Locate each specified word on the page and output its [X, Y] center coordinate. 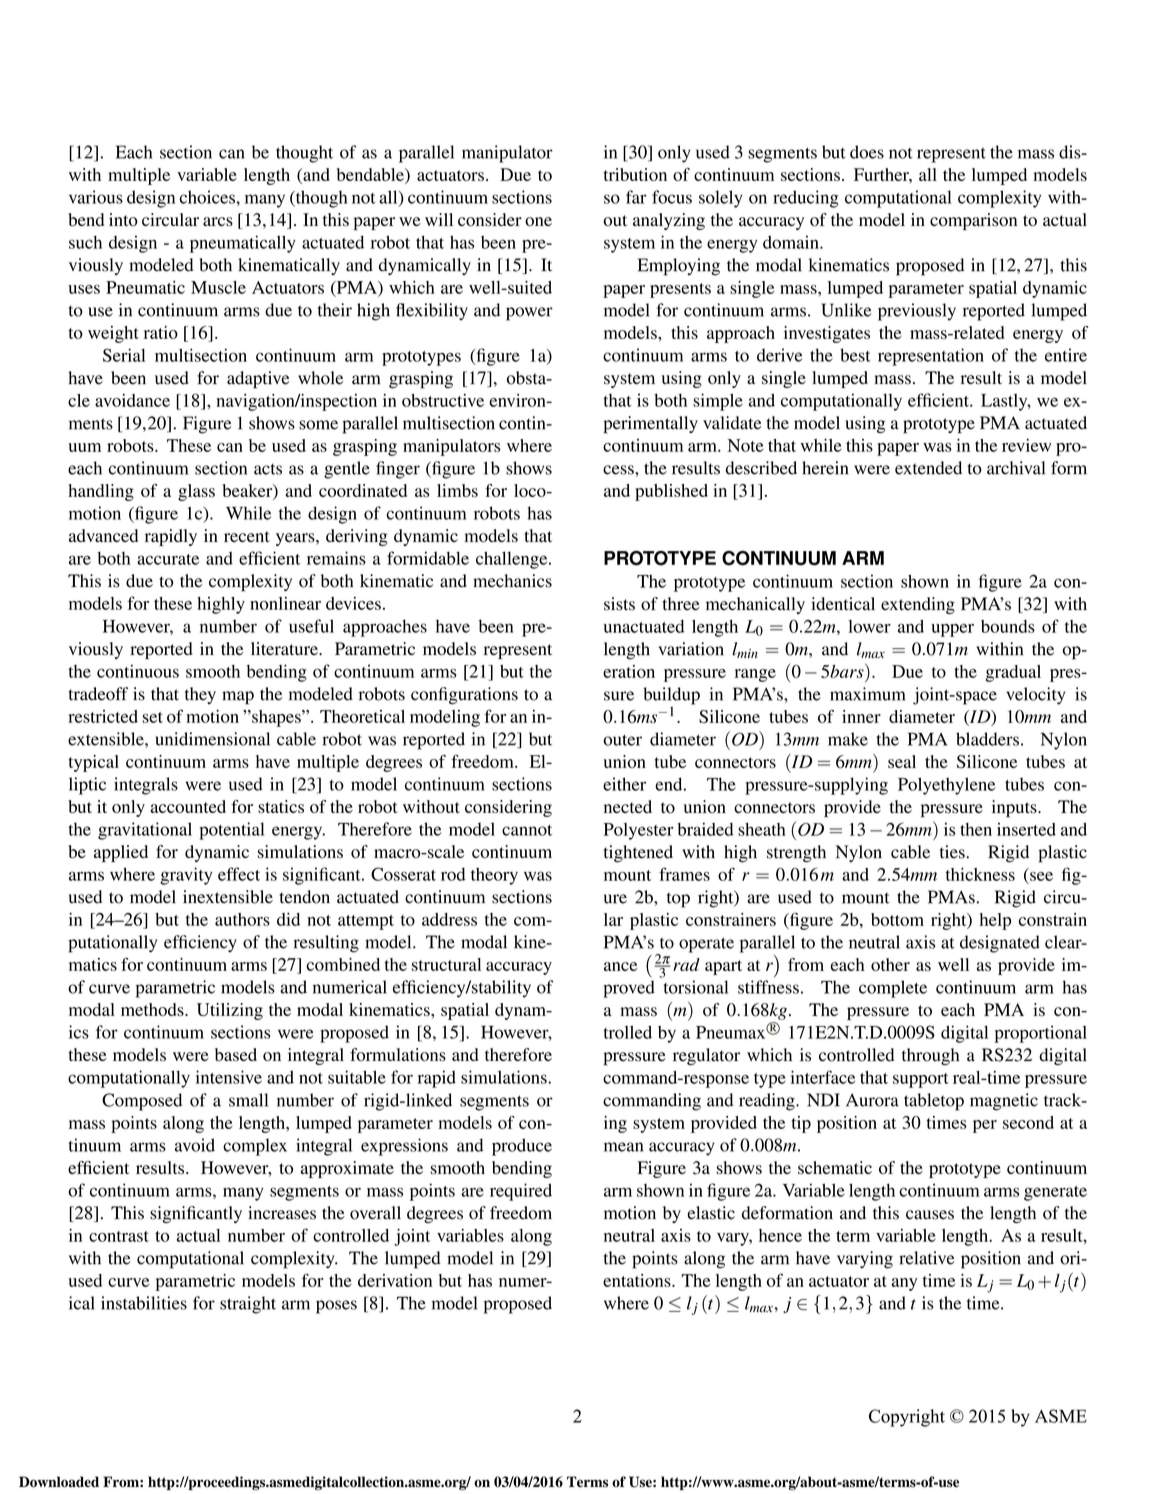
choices [208, 197]
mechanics [512, 581]
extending [918, 605]
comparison [973, 221]
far [636, 197]
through [930, 1056]
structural [446, 964]
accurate [168, 559]
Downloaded [59, 1482]
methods [153, 1009]
